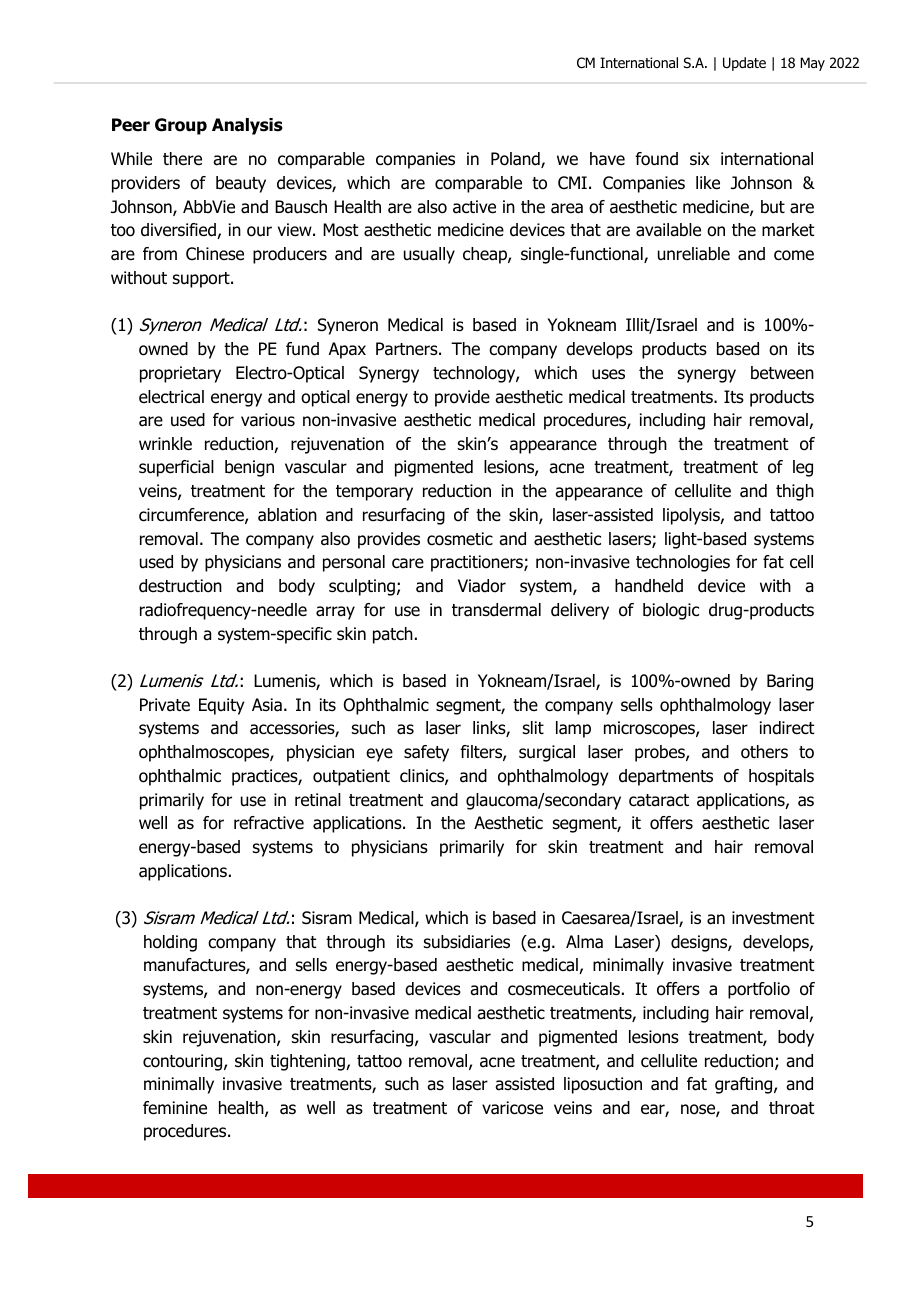  I want to click on electrical, so click(171, 397).
